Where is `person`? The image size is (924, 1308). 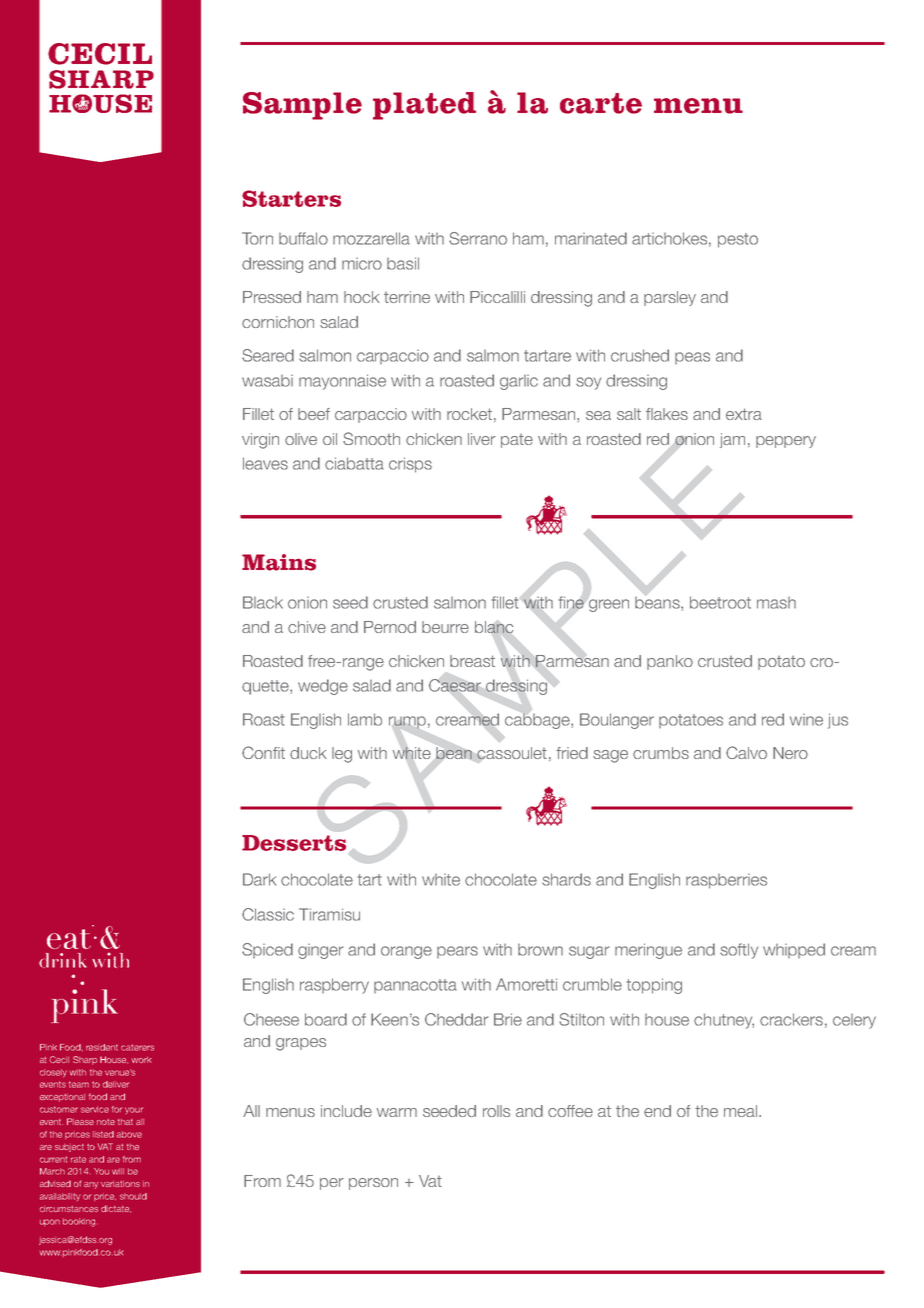
person is located at coordinates (373, 1184).
